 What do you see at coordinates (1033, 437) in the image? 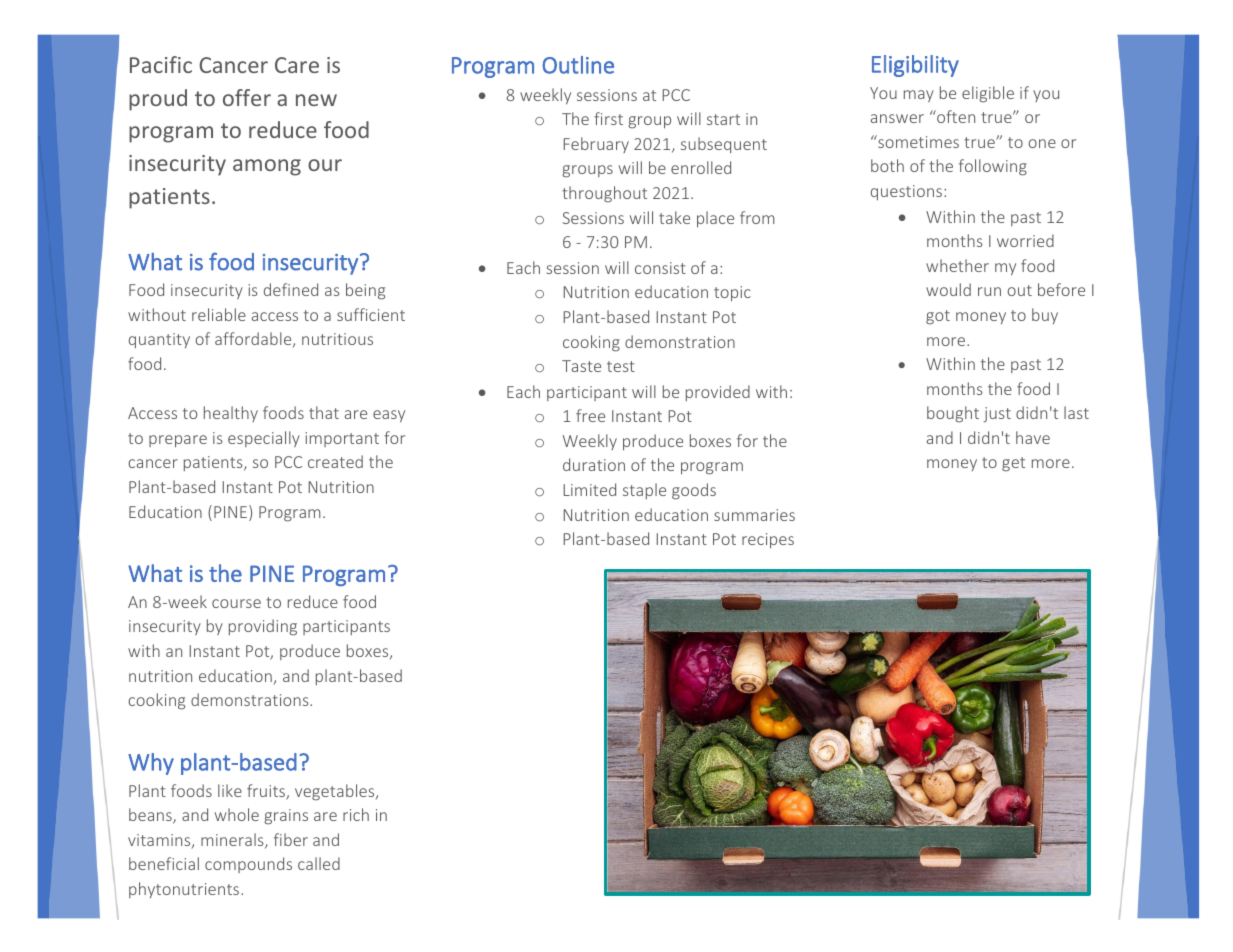
I see `have` at bounding box center [1033, 437].
